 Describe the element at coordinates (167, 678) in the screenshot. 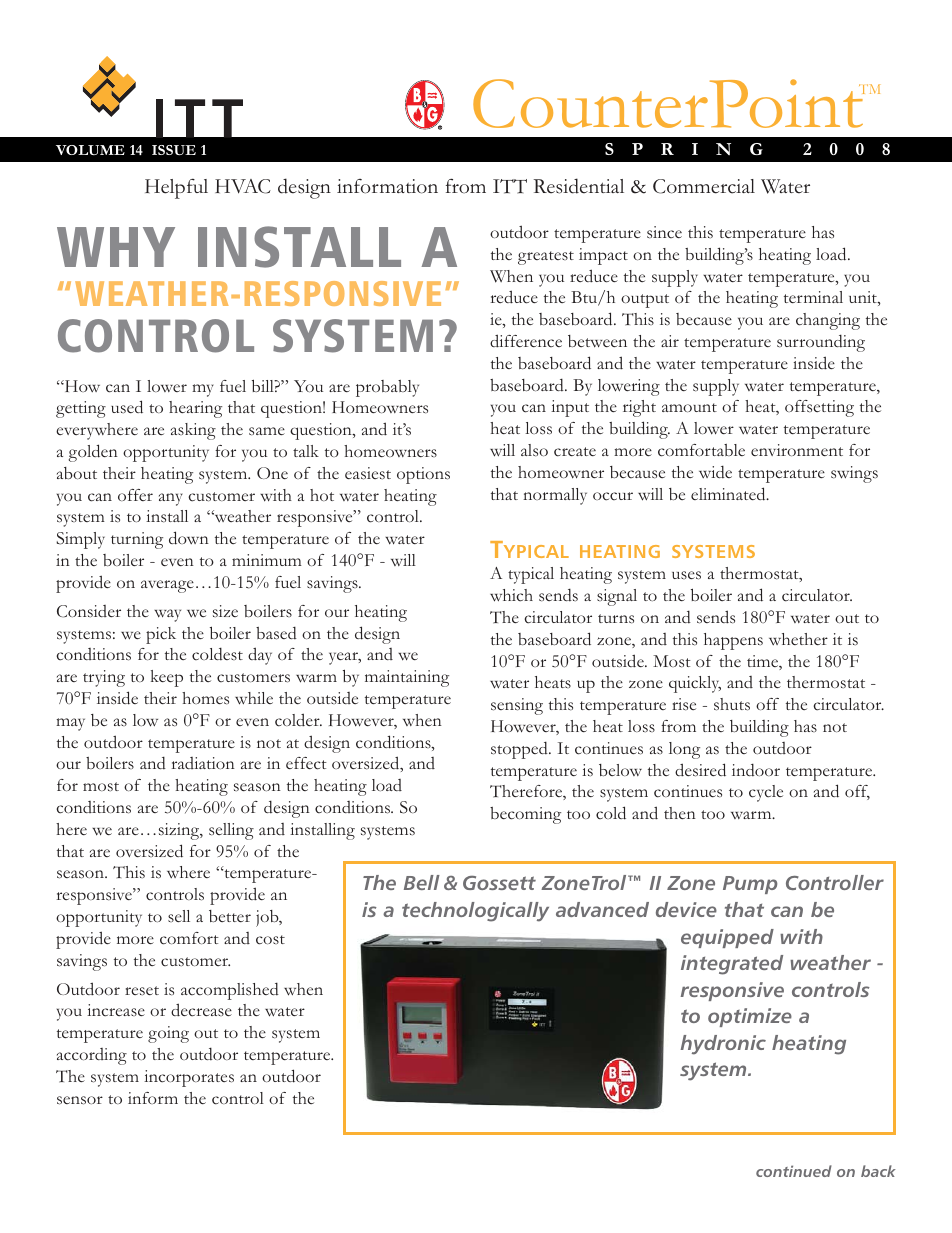

I see `keep` at that location.
